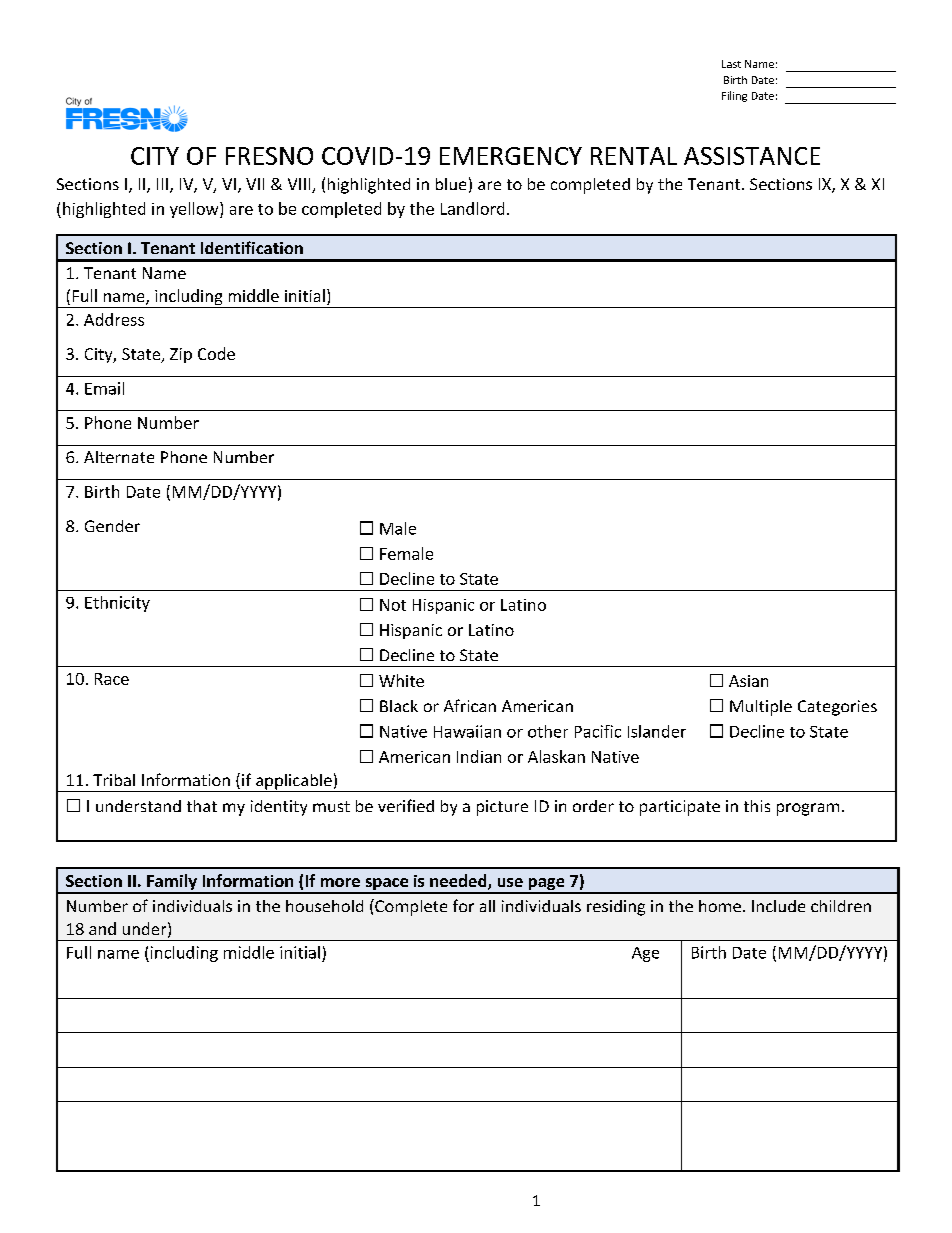 Image resolution: width=952 pixels, height=1233 pixels. Describe the element at coordinates (778, 906) in the screenshot. I see `Include` at that location.
